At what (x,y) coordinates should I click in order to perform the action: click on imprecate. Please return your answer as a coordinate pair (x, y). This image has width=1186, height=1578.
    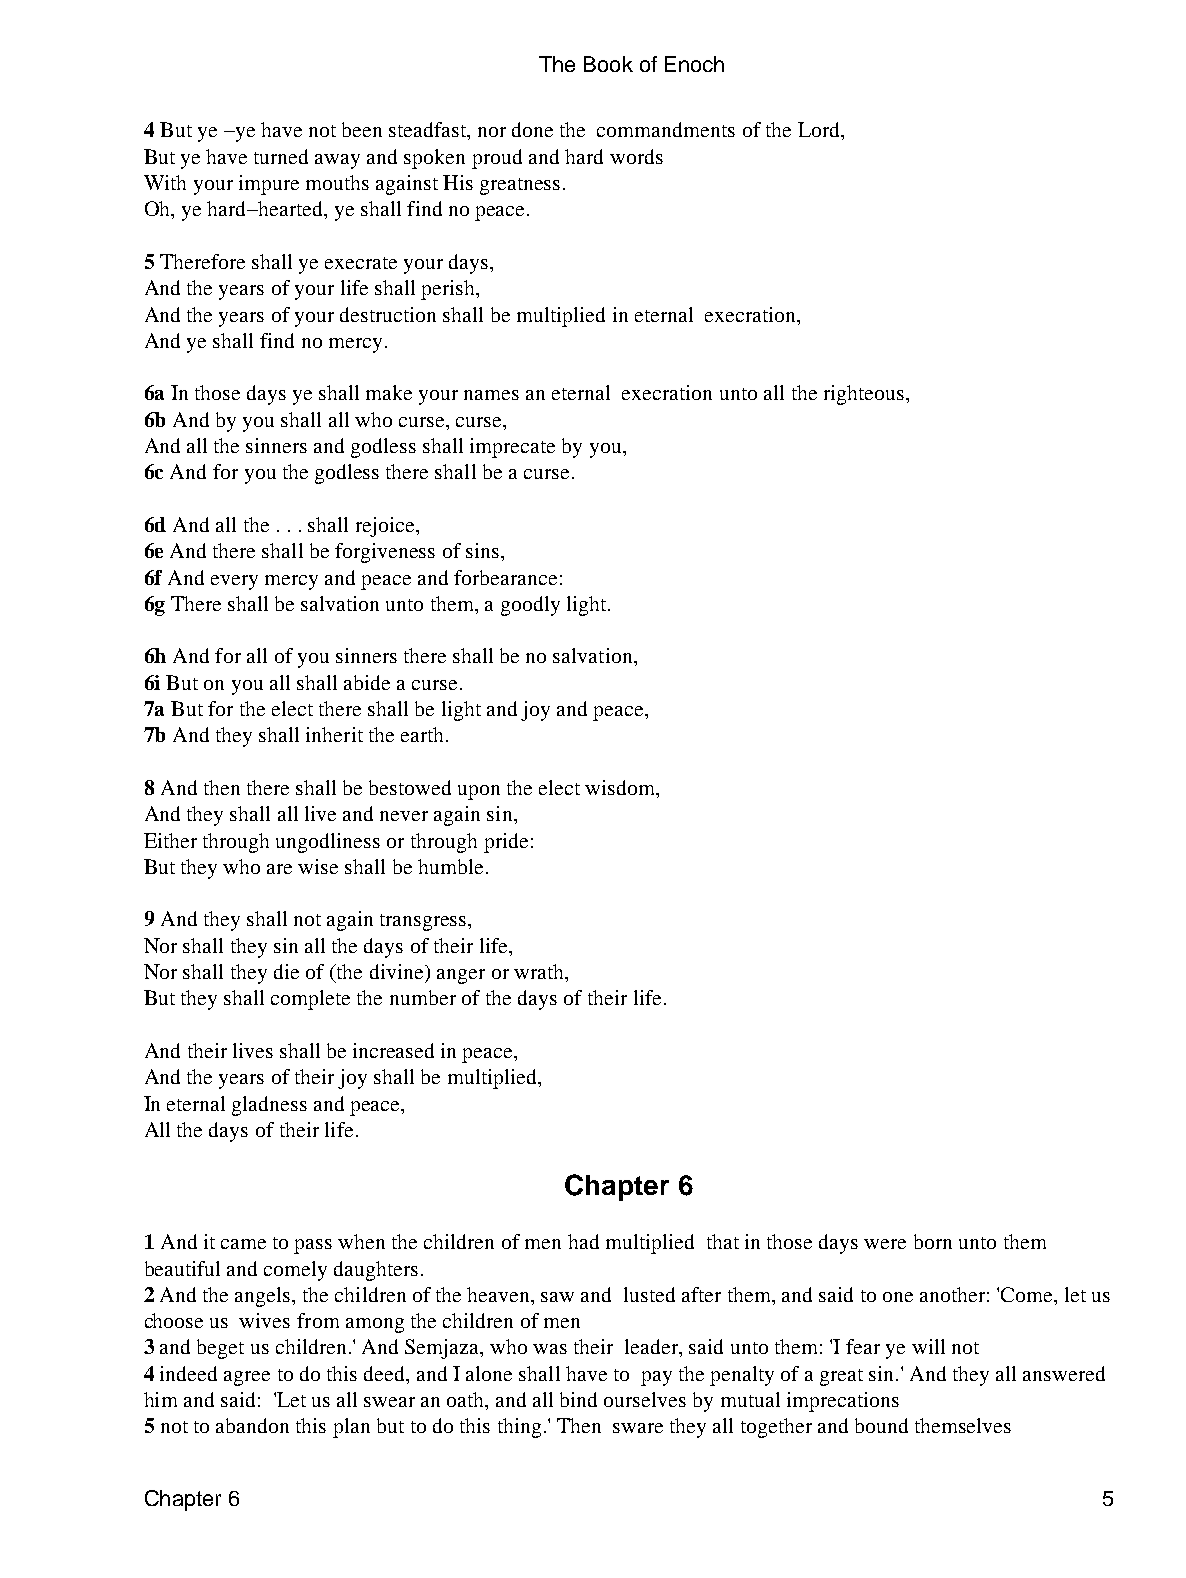
    Looking at the image, I should click on (512, 448).
